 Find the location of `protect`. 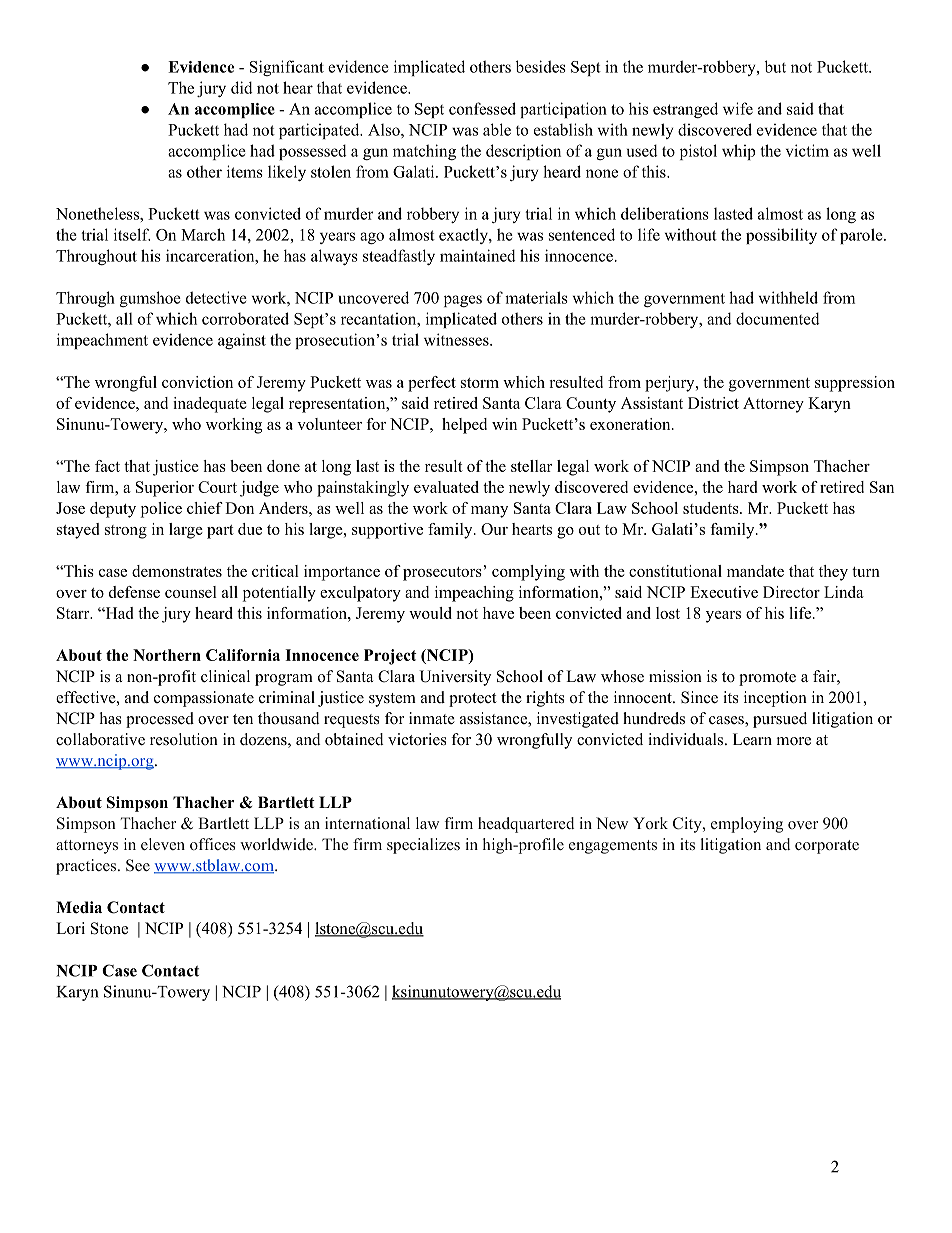

protect is located at coordinates (472, 700).
